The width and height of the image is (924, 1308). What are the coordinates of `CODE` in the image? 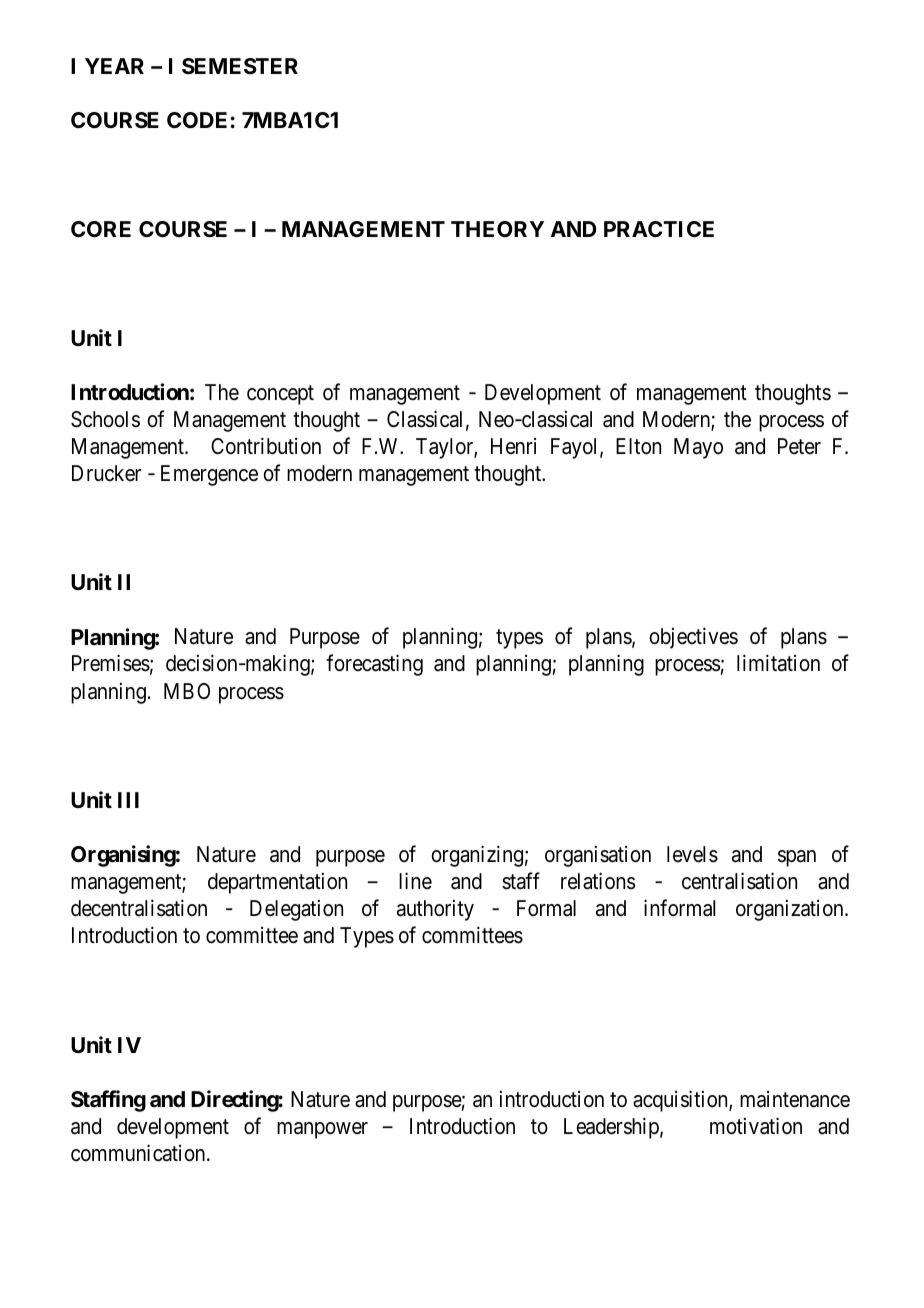 It's located at (197, 120).
